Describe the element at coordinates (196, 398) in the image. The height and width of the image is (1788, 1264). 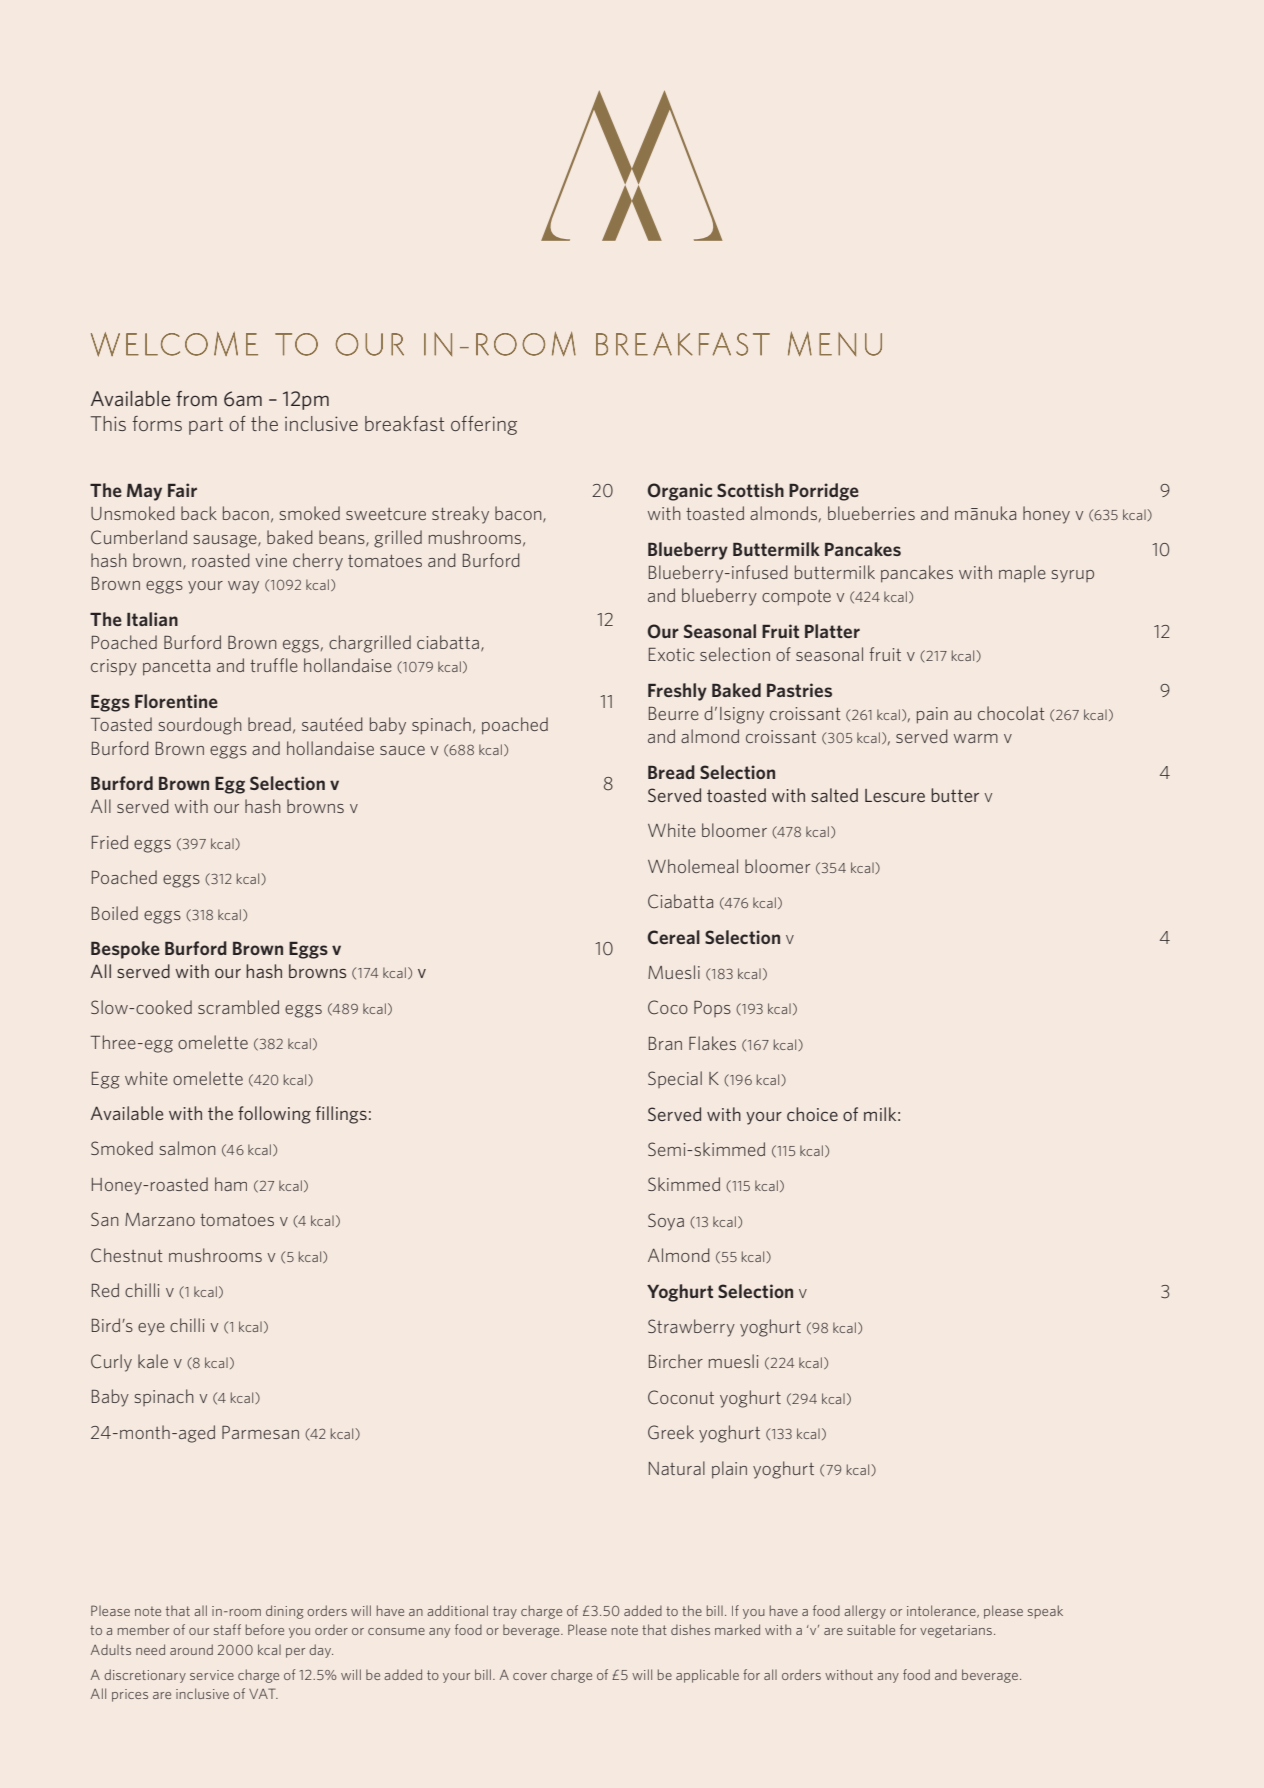
I see `from` at that location.
